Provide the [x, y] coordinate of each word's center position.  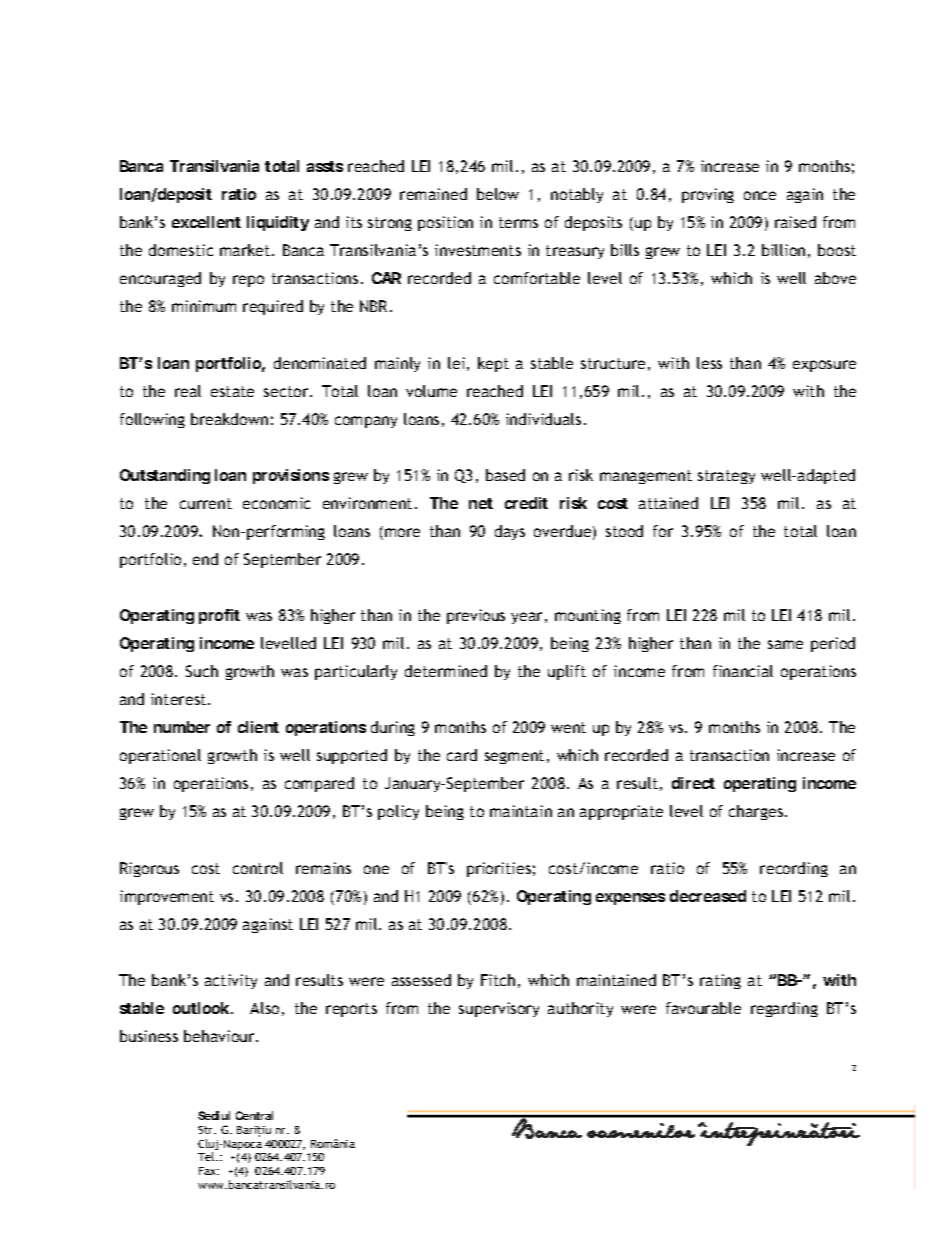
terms [518, 222]
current [206, 503]
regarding [784, 1009]
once [760, 195]
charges [757, 812]
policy [398, 812]
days [510, 532]
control [258, 868]
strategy [726, 477]
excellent [206, 222]
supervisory [499, 1009]
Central [254, 1115]
